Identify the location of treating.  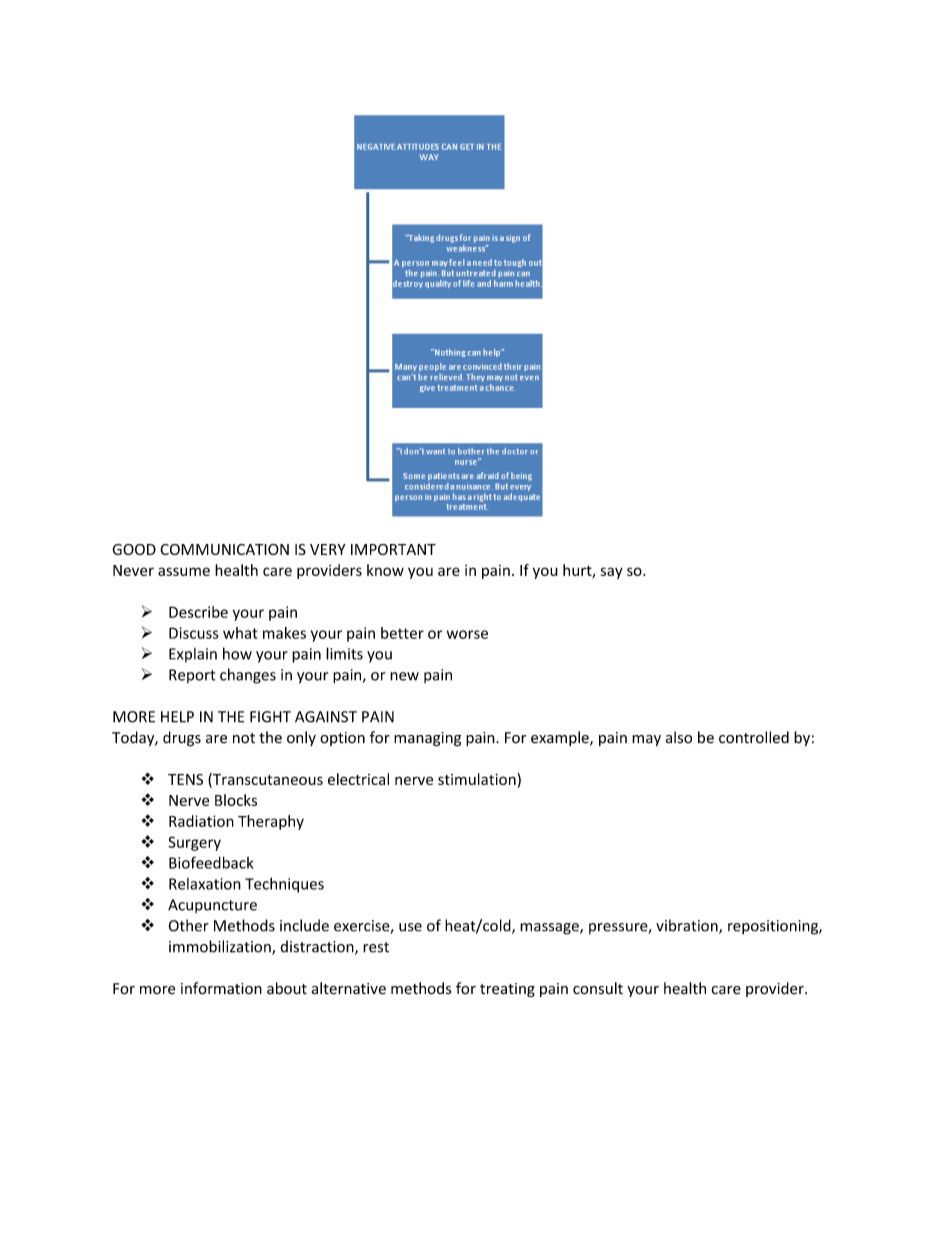
(507, 990).
